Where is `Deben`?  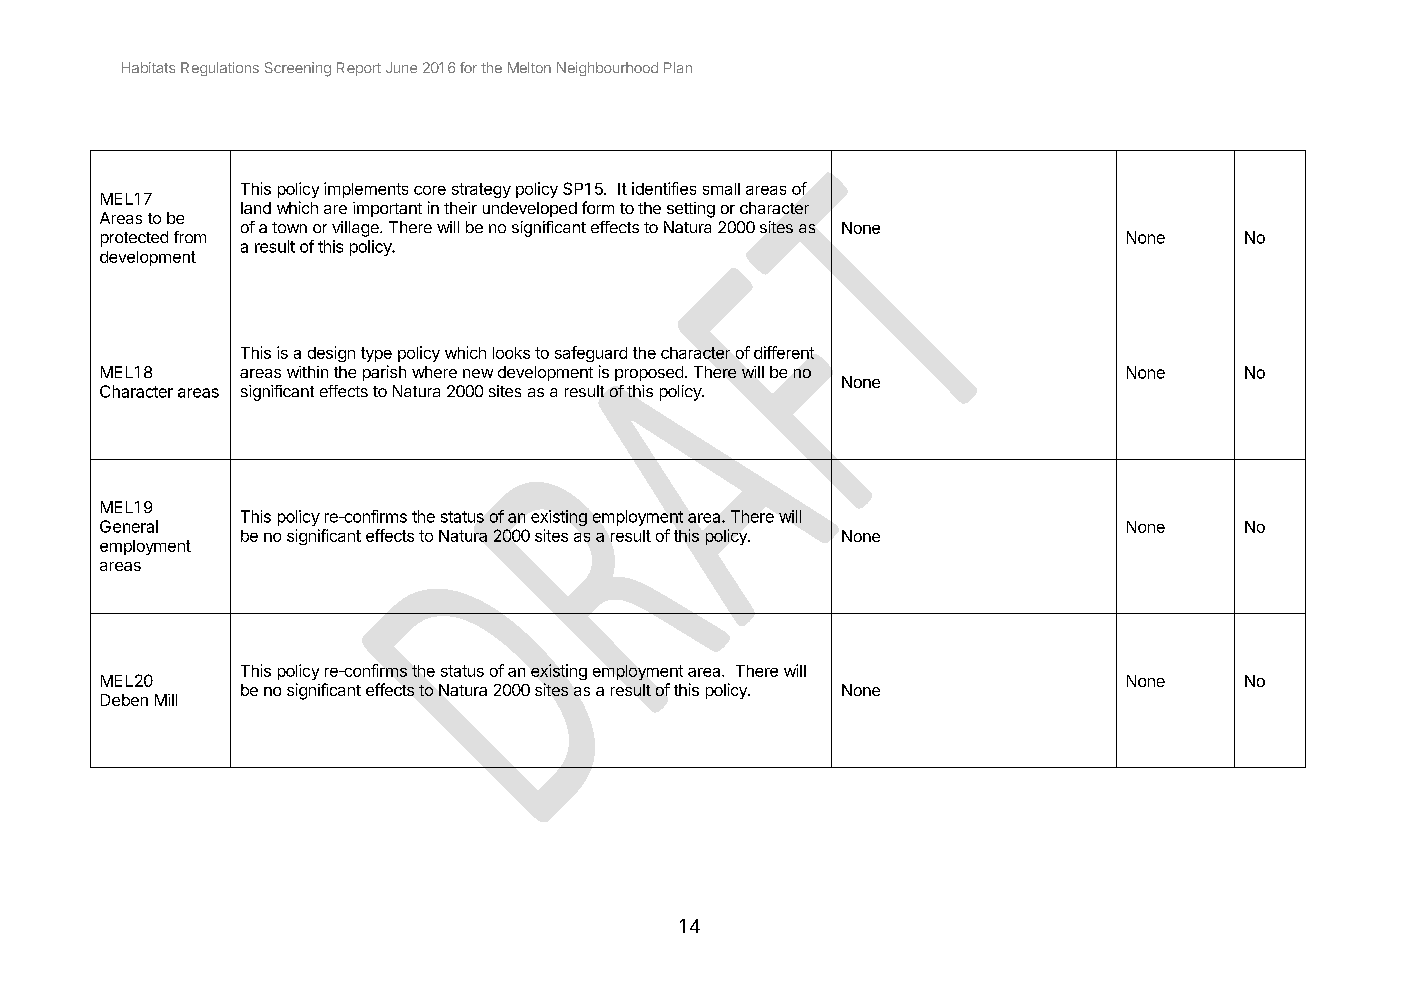 Deben is located at coordinates (124, 700).
